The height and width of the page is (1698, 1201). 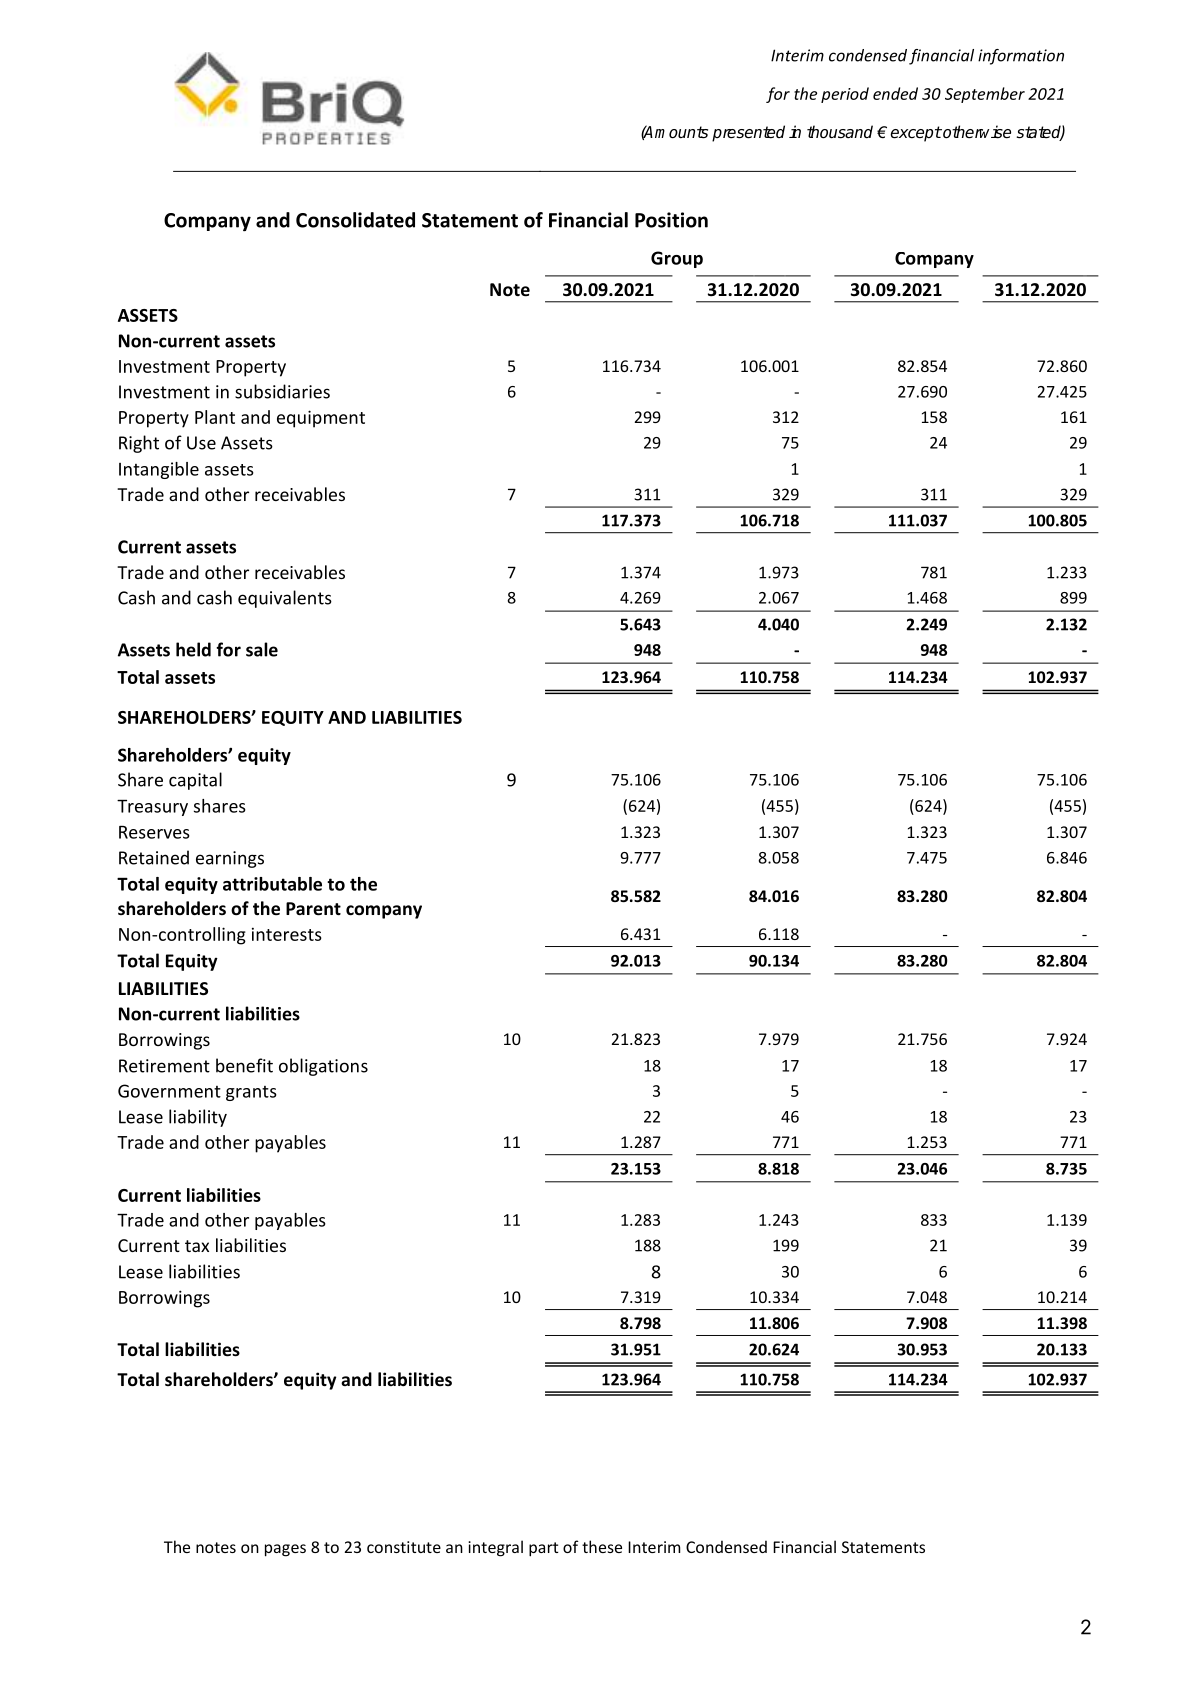 What do you see at coordinates (285, 1550) in the page?
I see `pages` at bounding box center [285, 1550].
